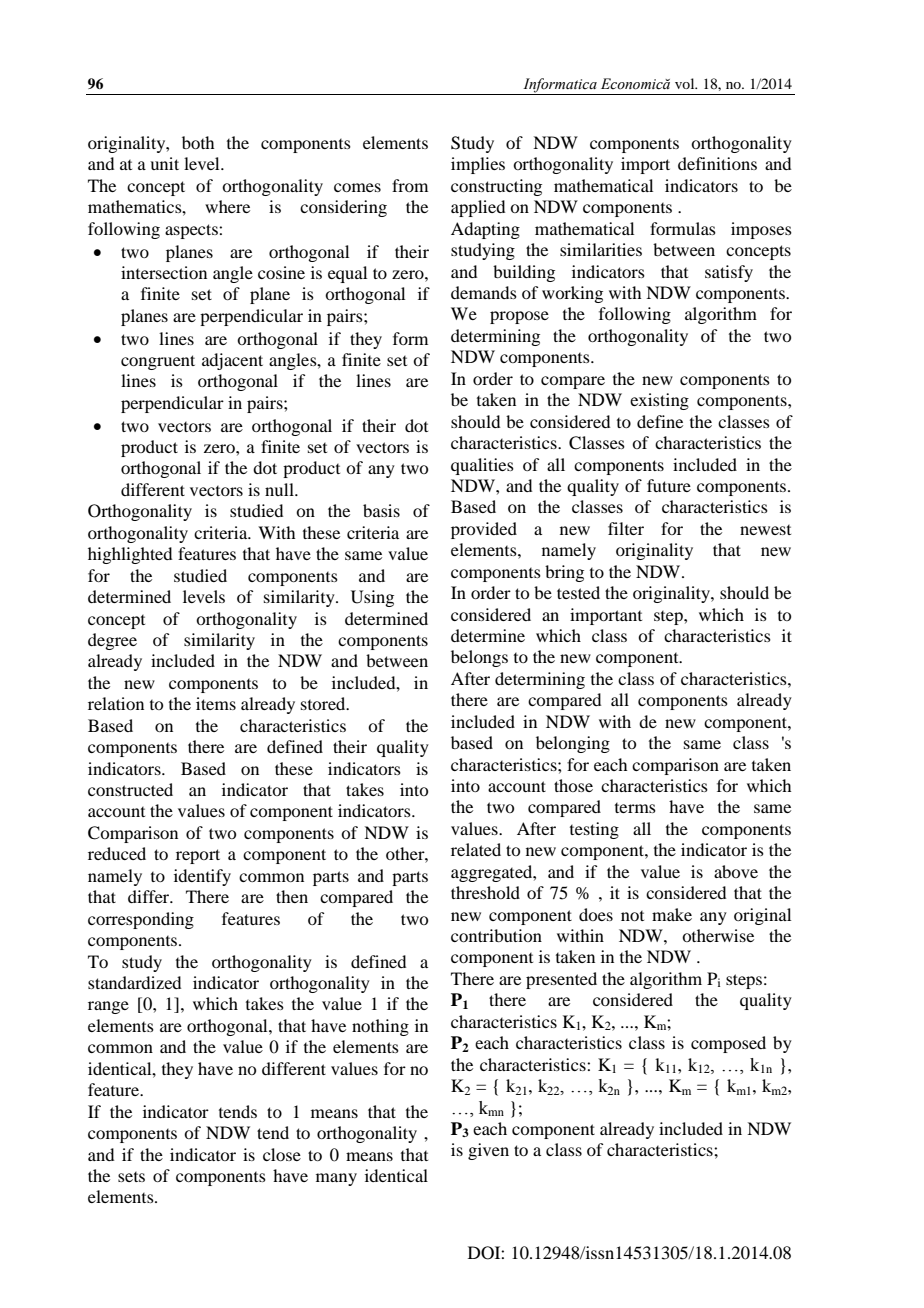 The height and width of the screenshot is (1308, 924). Describe the element at coordinates (130, 789) in the screenshot. I see `constructed` at that location.
